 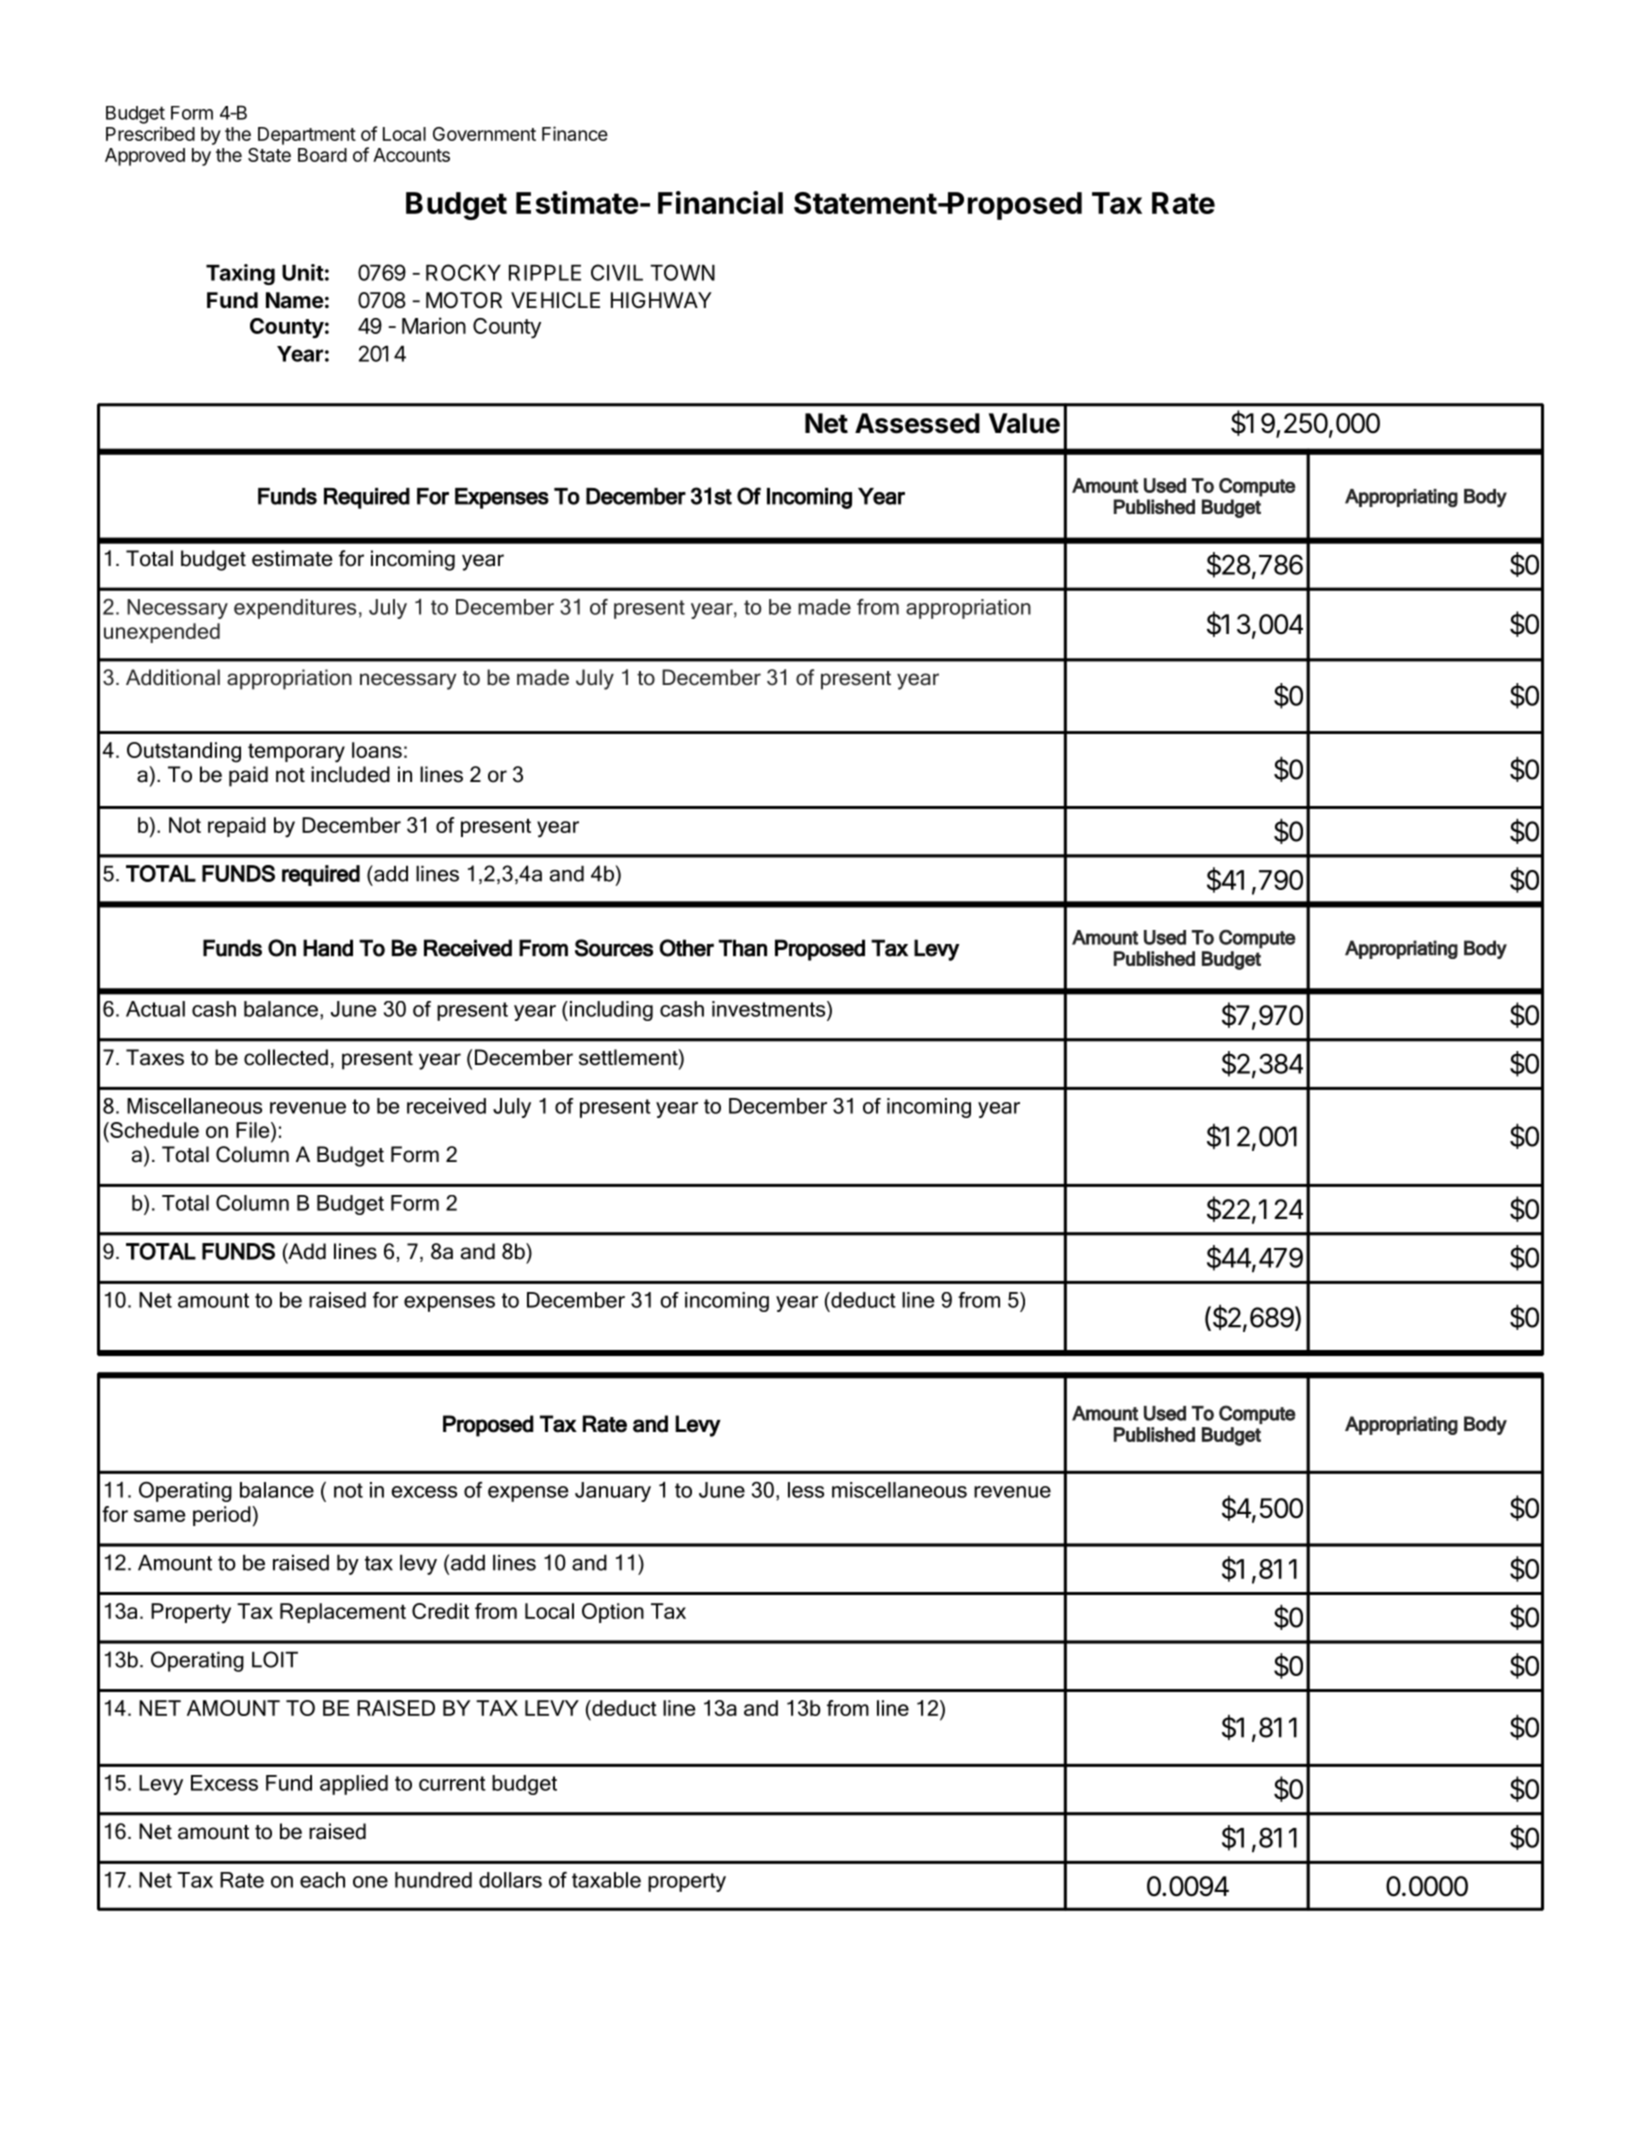 What do you see at coordinates (611, 1011) in the page?
I see `including` at bounding box center [611, 1011].
